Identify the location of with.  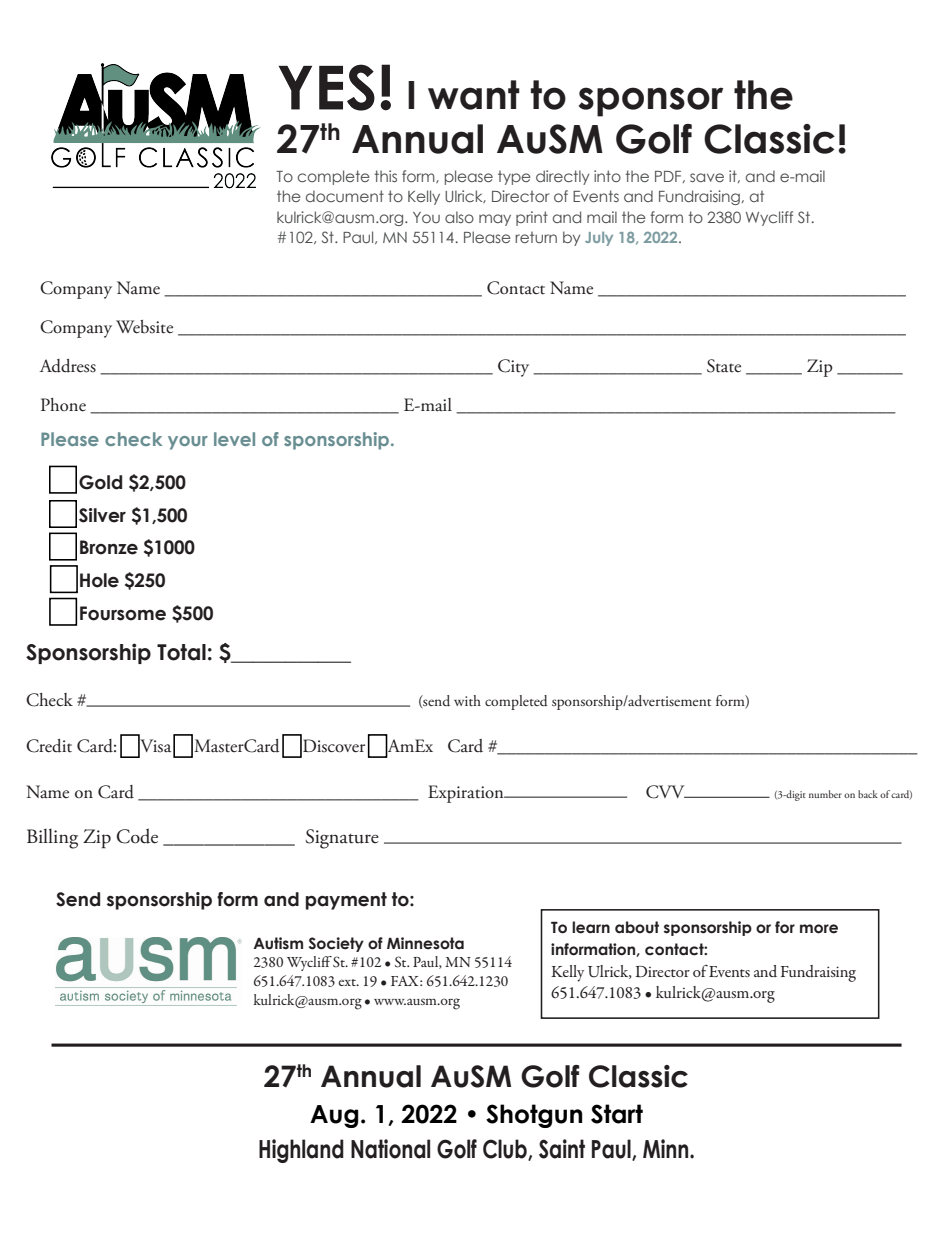
(467, 700).
